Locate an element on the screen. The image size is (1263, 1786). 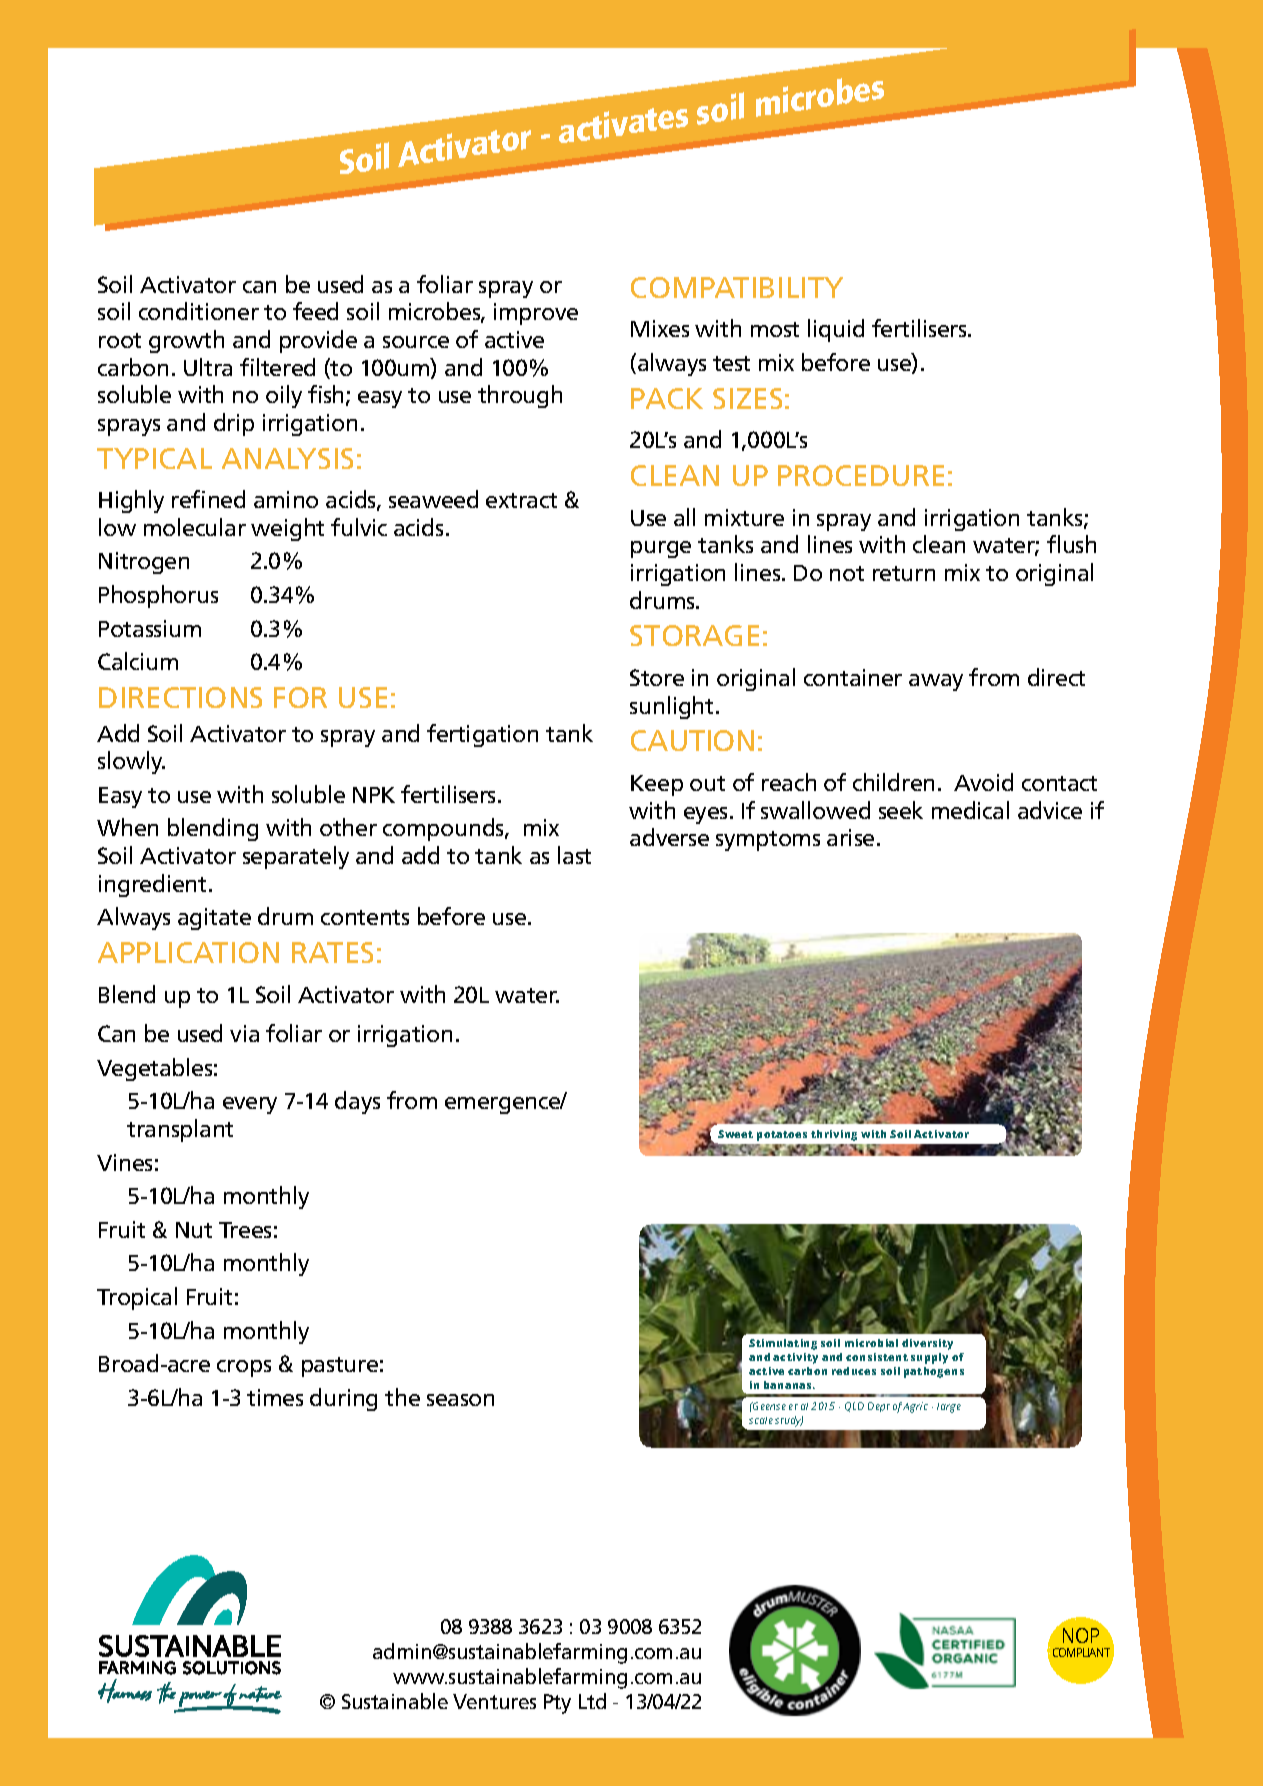
conditioner is located at coordinates (199, 311).
